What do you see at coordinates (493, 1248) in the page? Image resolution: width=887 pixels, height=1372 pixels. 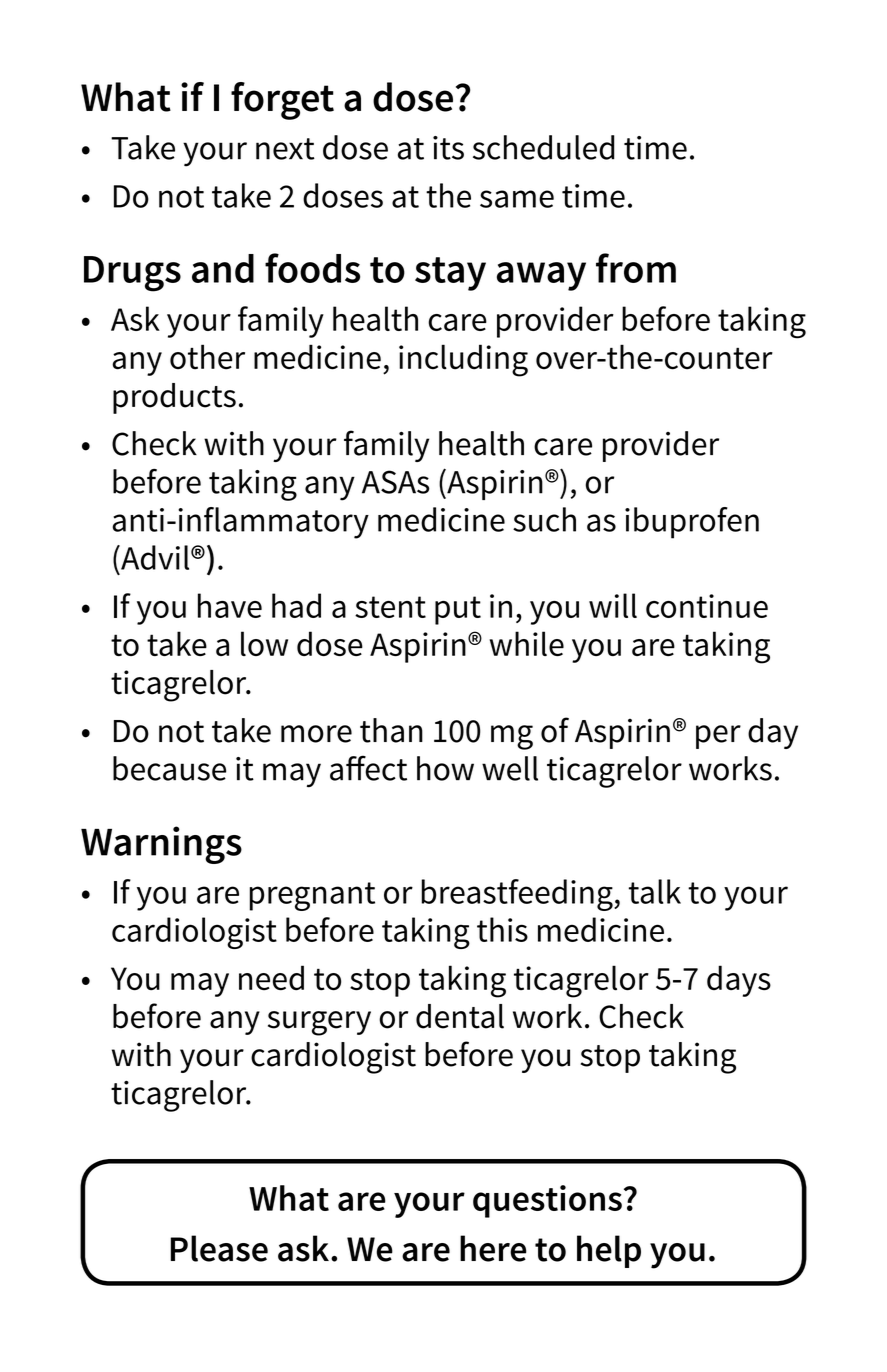 I see `here` at bounding box center [493, 1248].
